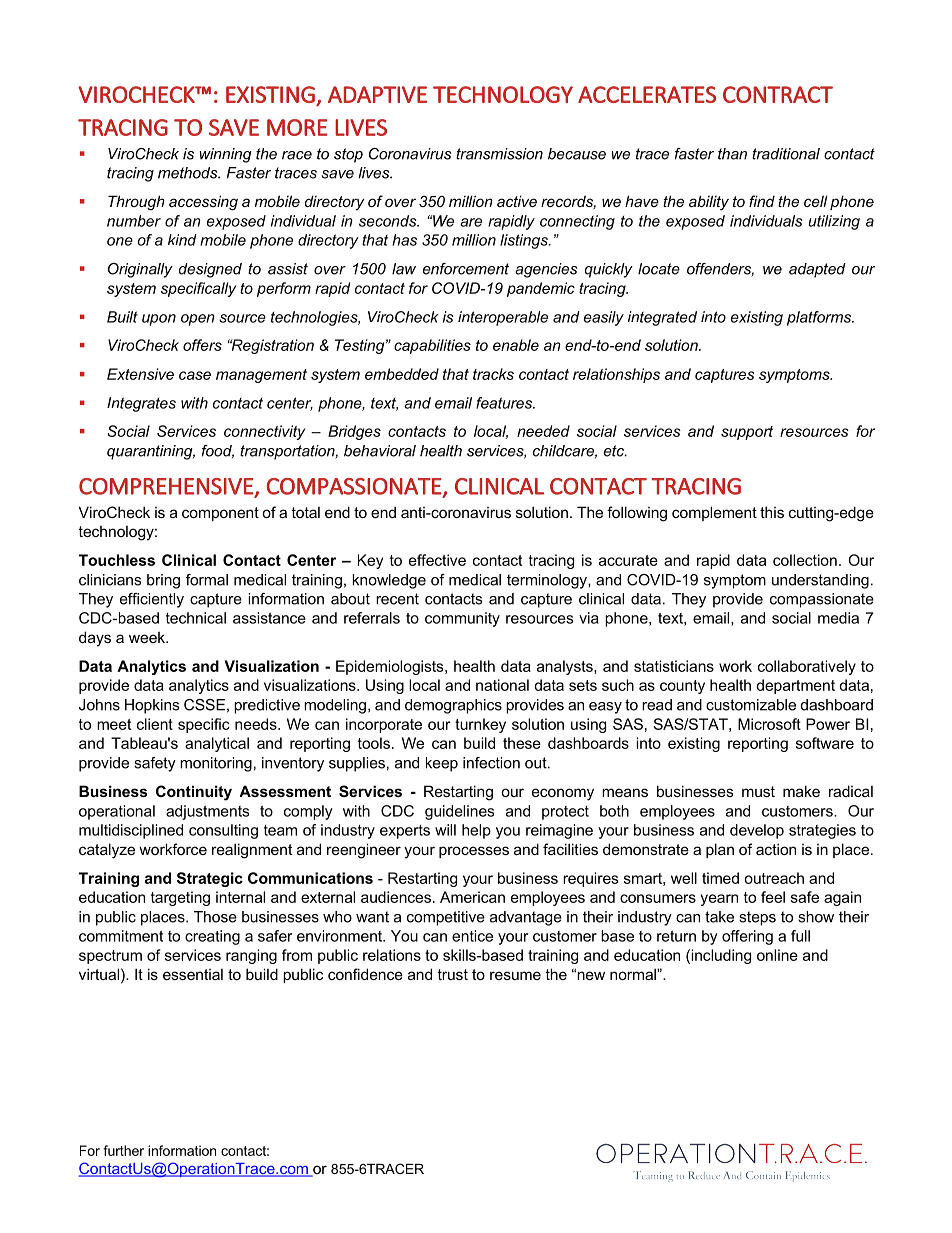  What do you see at coordinates (195, 375) in the screenshot?
I see `case` at bounding box center [195, 375].
